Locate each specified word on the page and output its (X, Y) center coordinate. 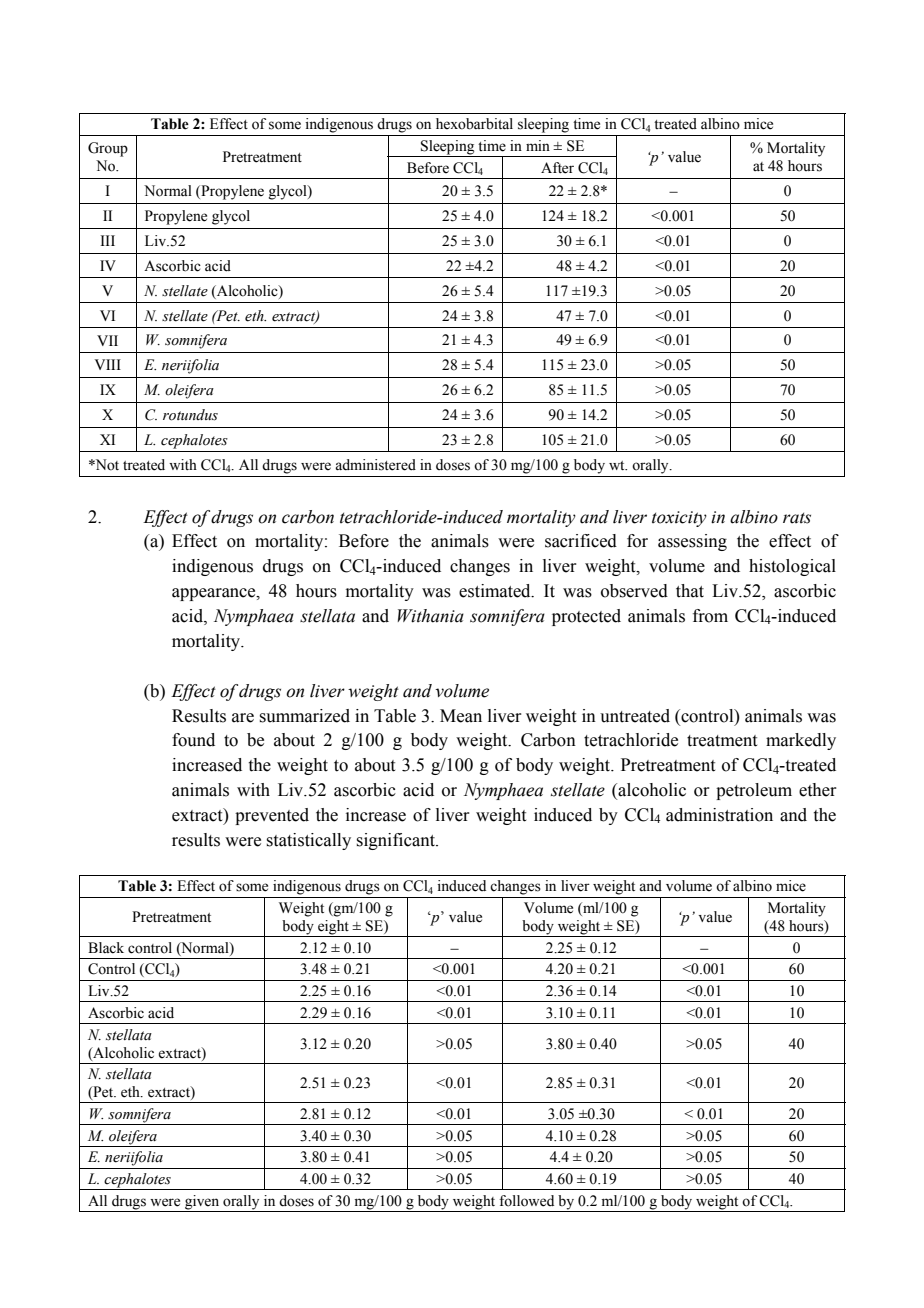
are (243, 718)
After (557, 168)
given (202, 1203)
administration (719, 815)
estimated (496, 591)
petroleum (754, 791)
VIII (108, 364)
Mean (461, 716)
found (193, 740)
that (690, 591)
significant (396, 841)
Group (108, 149)
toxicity (679, 519)
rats (797, 518)
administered (375, 465)
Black (106, 948)
